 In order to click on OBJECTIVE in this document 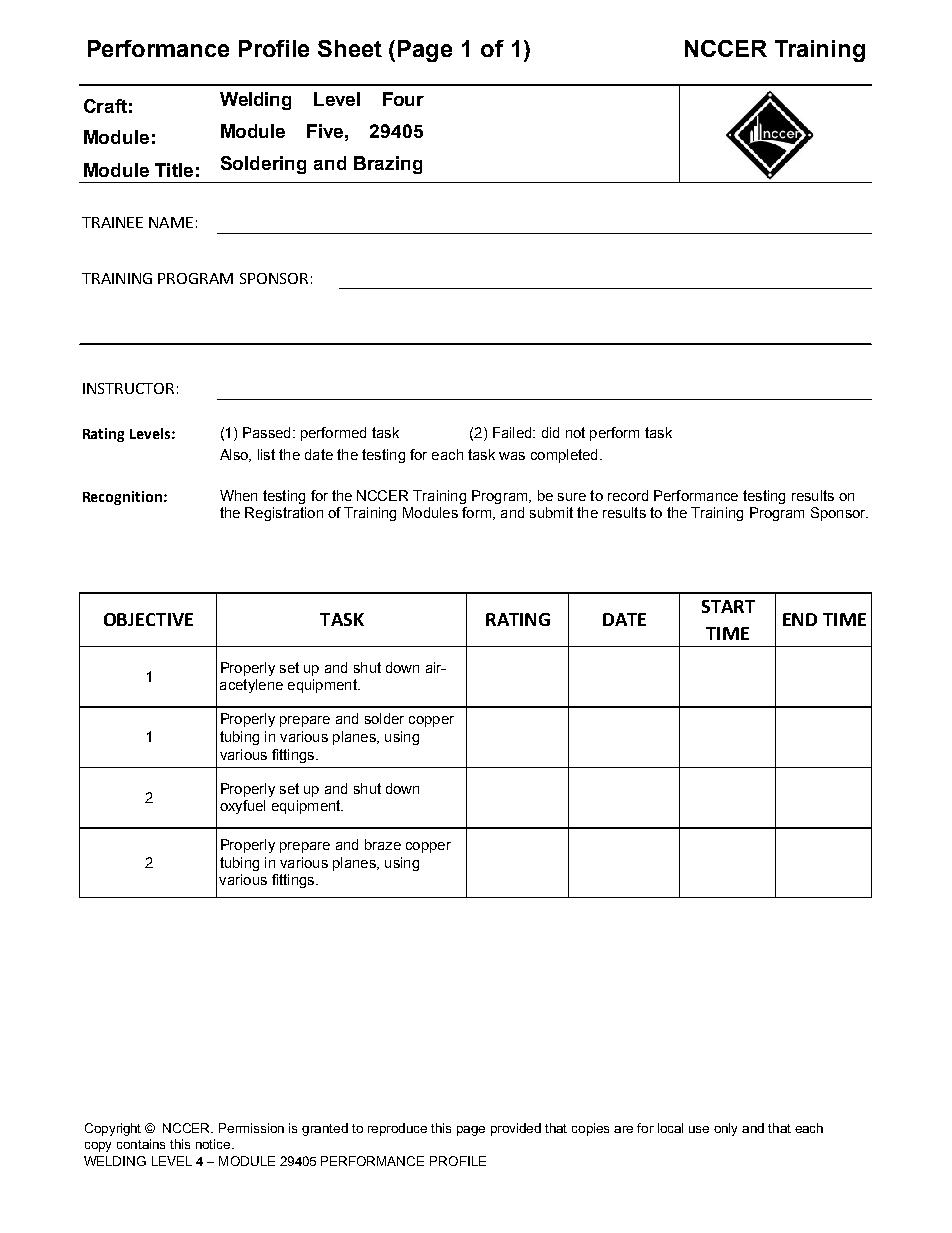, I will do `click(148, 619)`.
